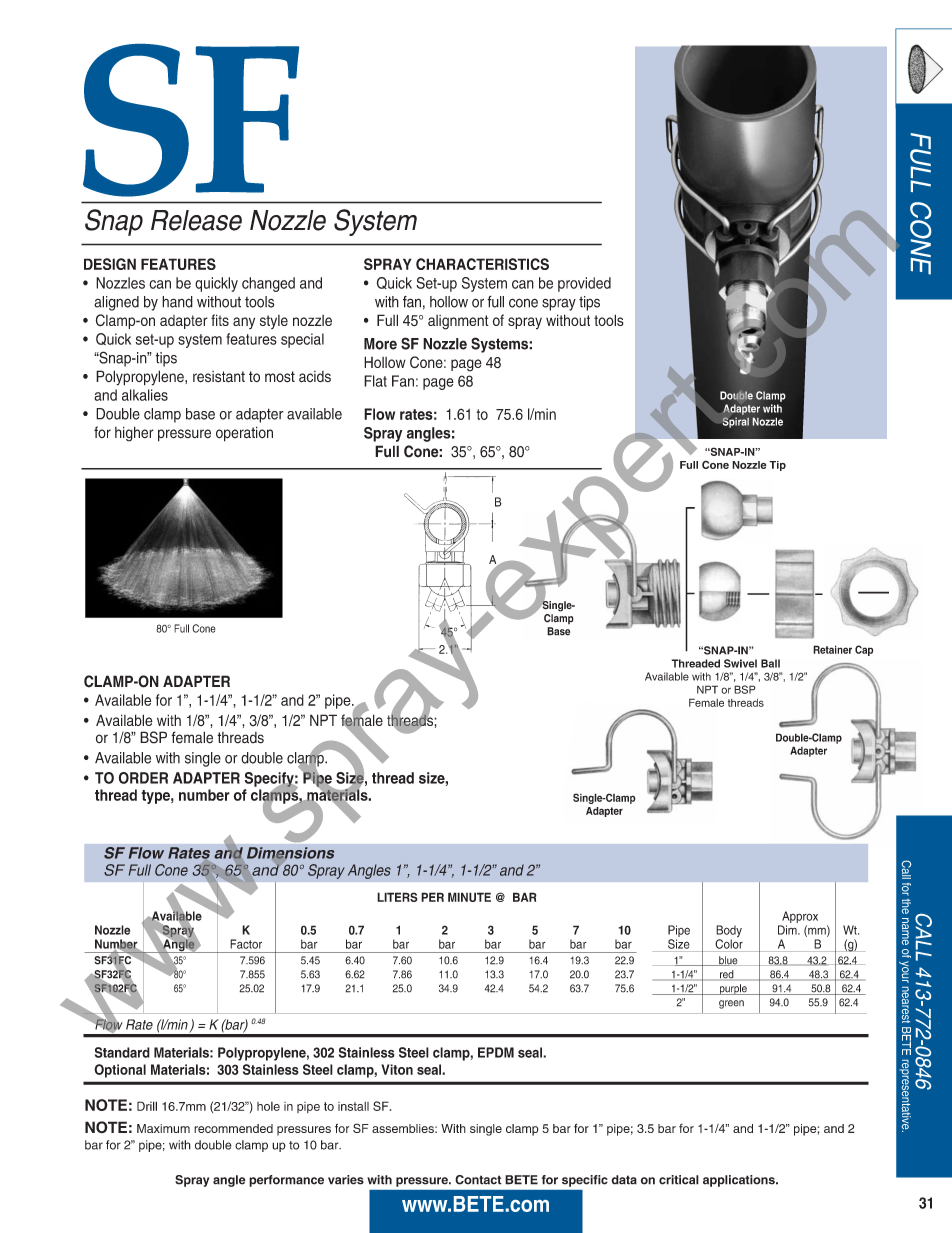 The image size is (952, 1233). Describe the element at coordinates (799, 918) in the screenshot. I see `Approx` at that location.
